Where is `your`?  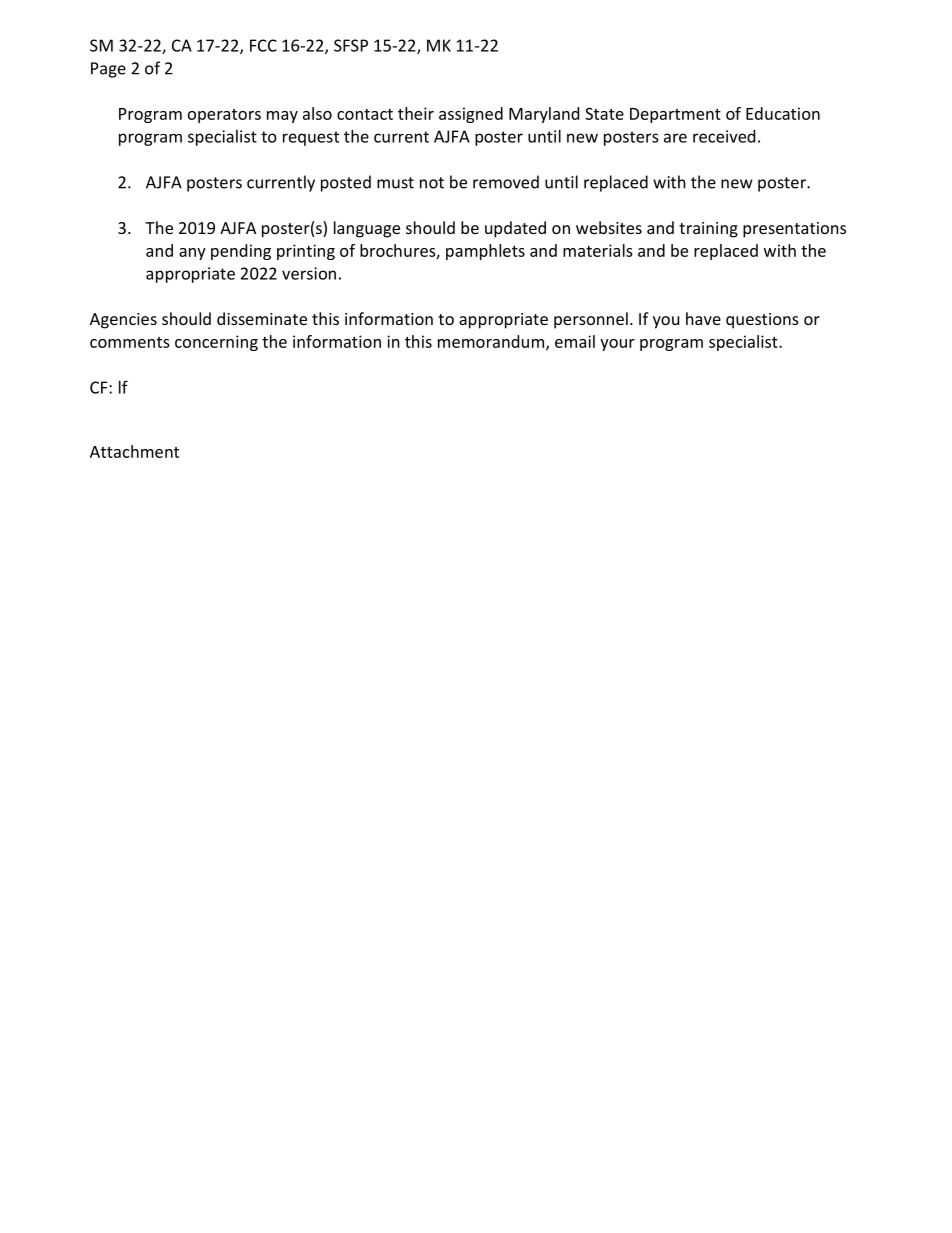 your is located at coordinates (617, 345).
